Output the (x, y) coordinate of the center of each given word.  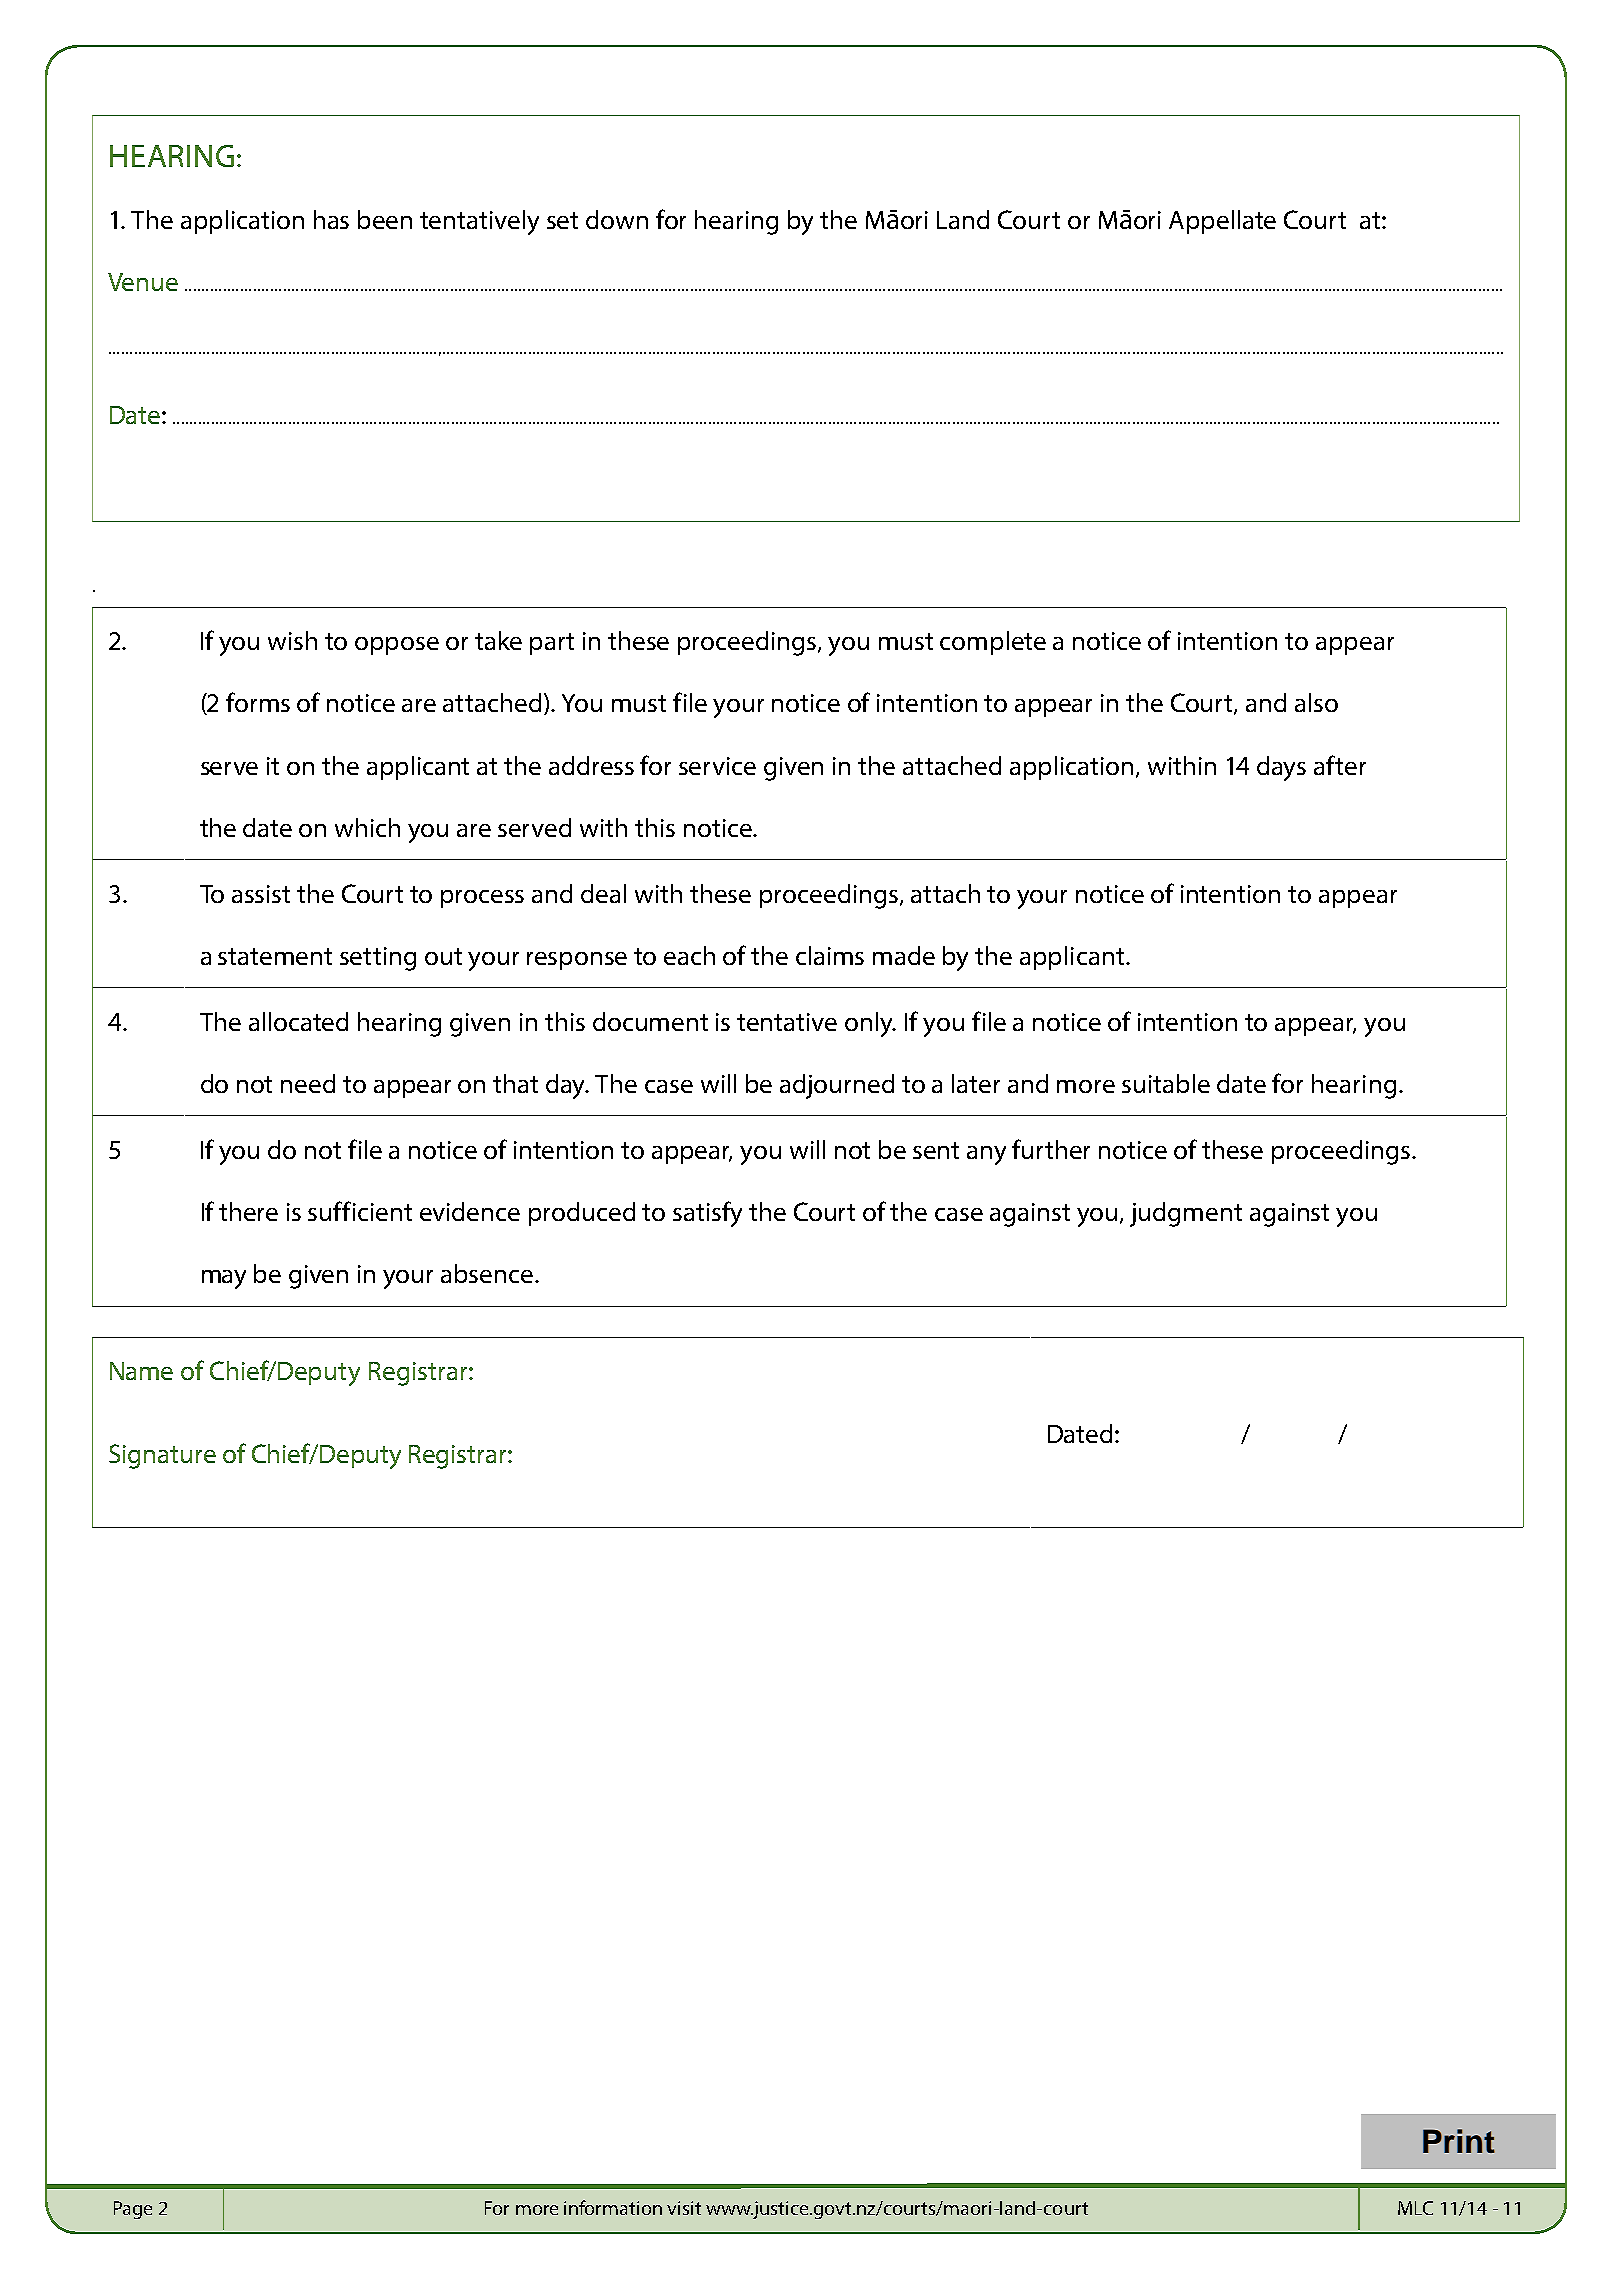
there (248, 1211)
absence (488, 1273)
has (331, 219)
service (717, 766)
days (1281, 768)
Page (133, 2210)
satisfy (707, 1214)
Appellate (1222, 222)
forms (258, 702)
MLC (1415, 2208)
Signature (162, 1456)
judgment (1186, 1214)
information (613, 2207)
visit (684, 2208)
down (617, 219)
